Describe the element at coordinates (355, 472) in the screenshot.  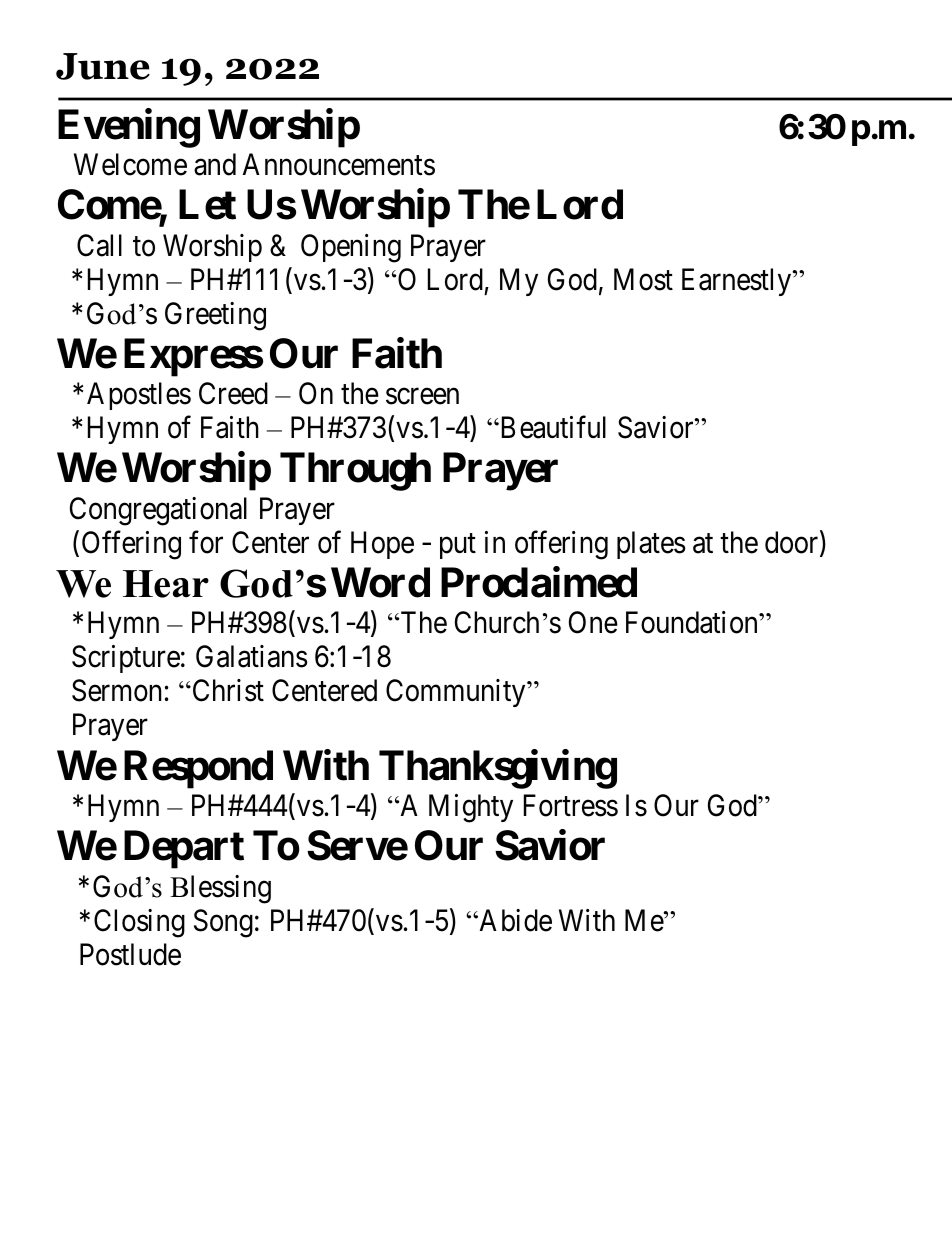
I see `Through` at that location.
